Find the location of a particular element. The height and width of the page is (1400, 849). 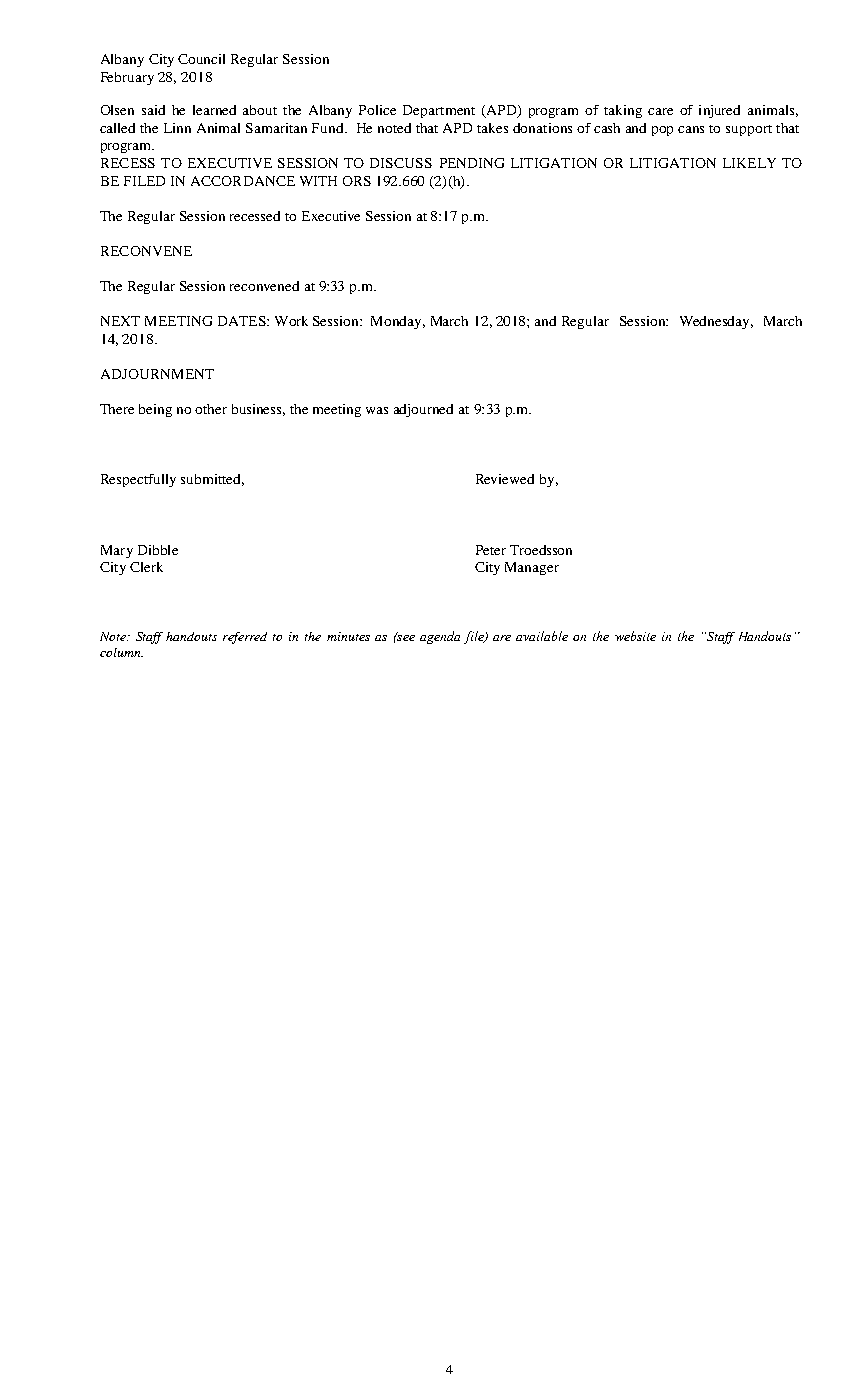

was is located at coordinates (377, 410).
